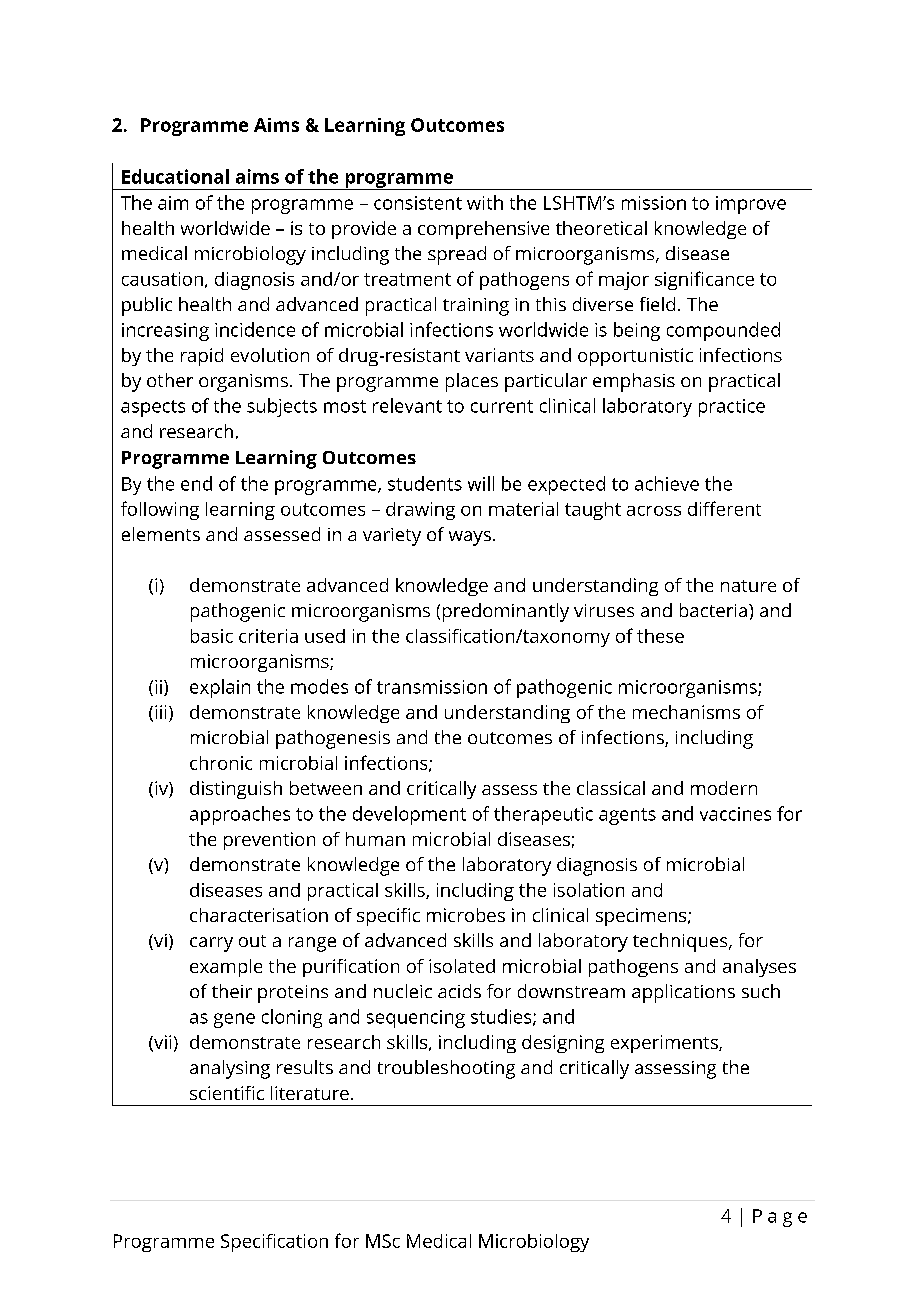  Describe the element at coordinates (230, 1069) in the screenshot. I see `analysing` at that location.
